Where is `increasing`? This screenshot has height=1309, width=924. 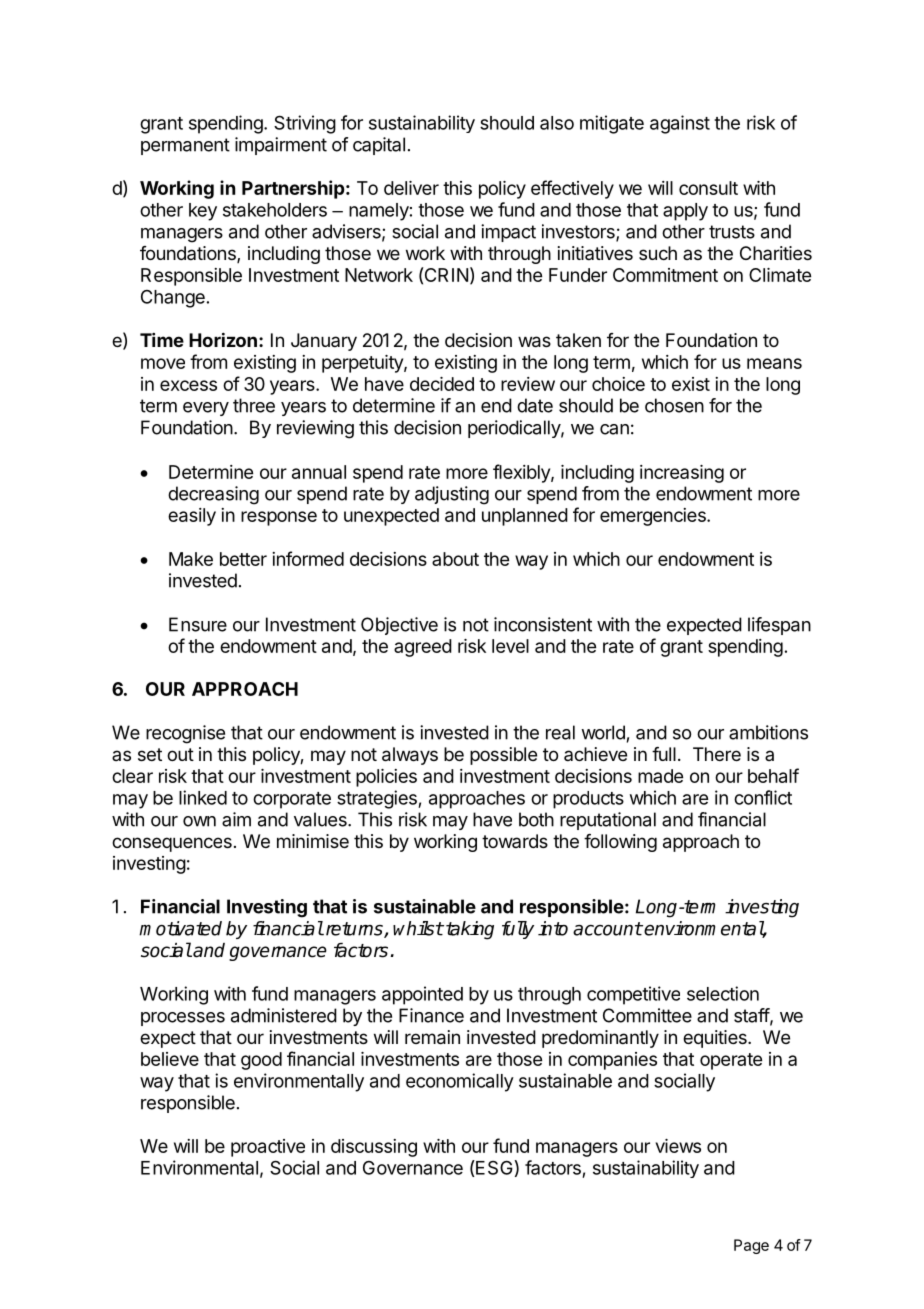
increasing is located at coordinates (682, 474).
